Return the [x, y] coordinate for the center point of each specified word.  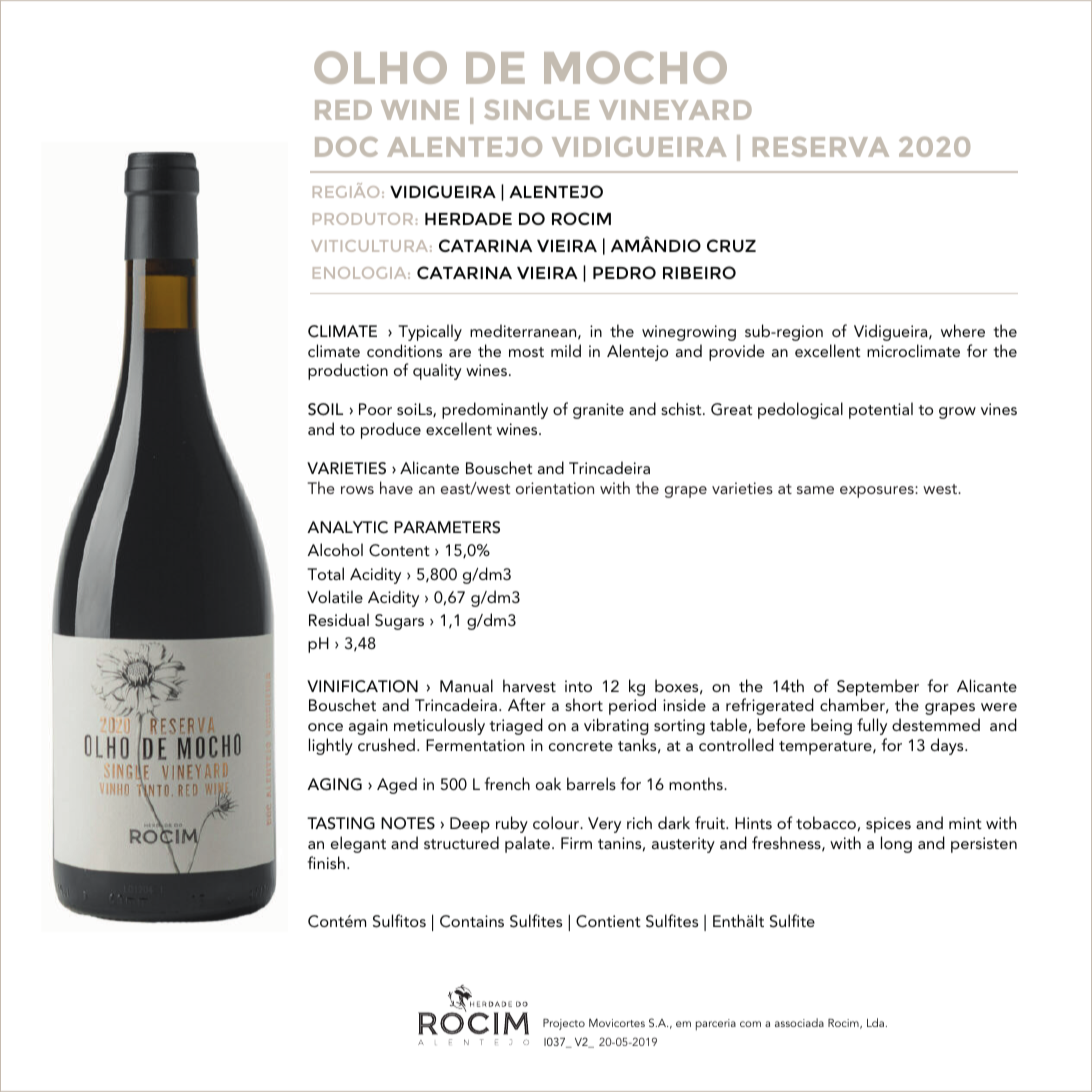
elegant [358, 844]
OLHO [380, 67]
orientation [555, 488]
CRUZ [731, 245]
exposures [878, 492]
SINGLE [536, 110]
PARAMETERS [447, 527]
